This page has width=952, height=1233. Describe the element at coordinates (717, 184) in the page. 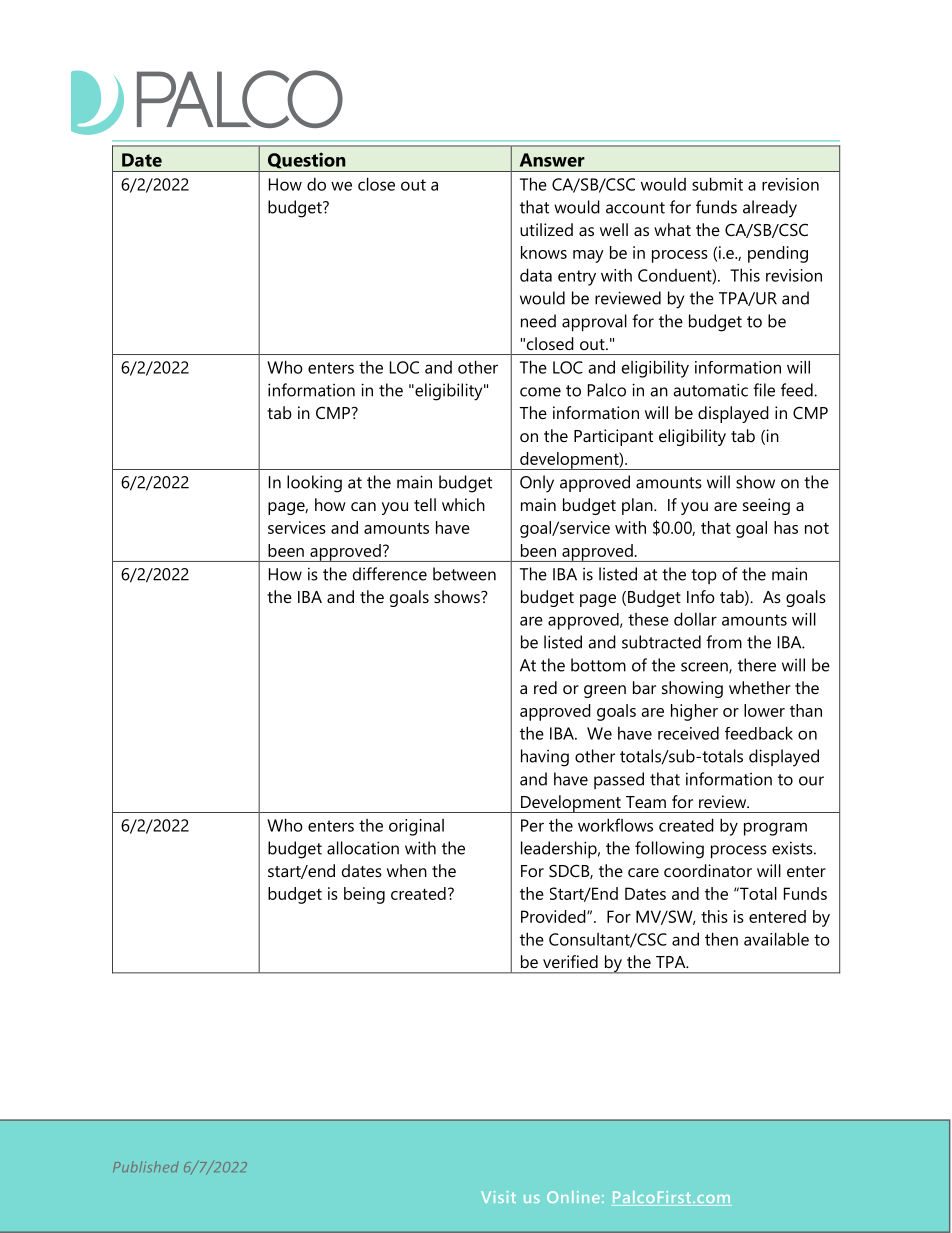

I see `submit` at that location.
